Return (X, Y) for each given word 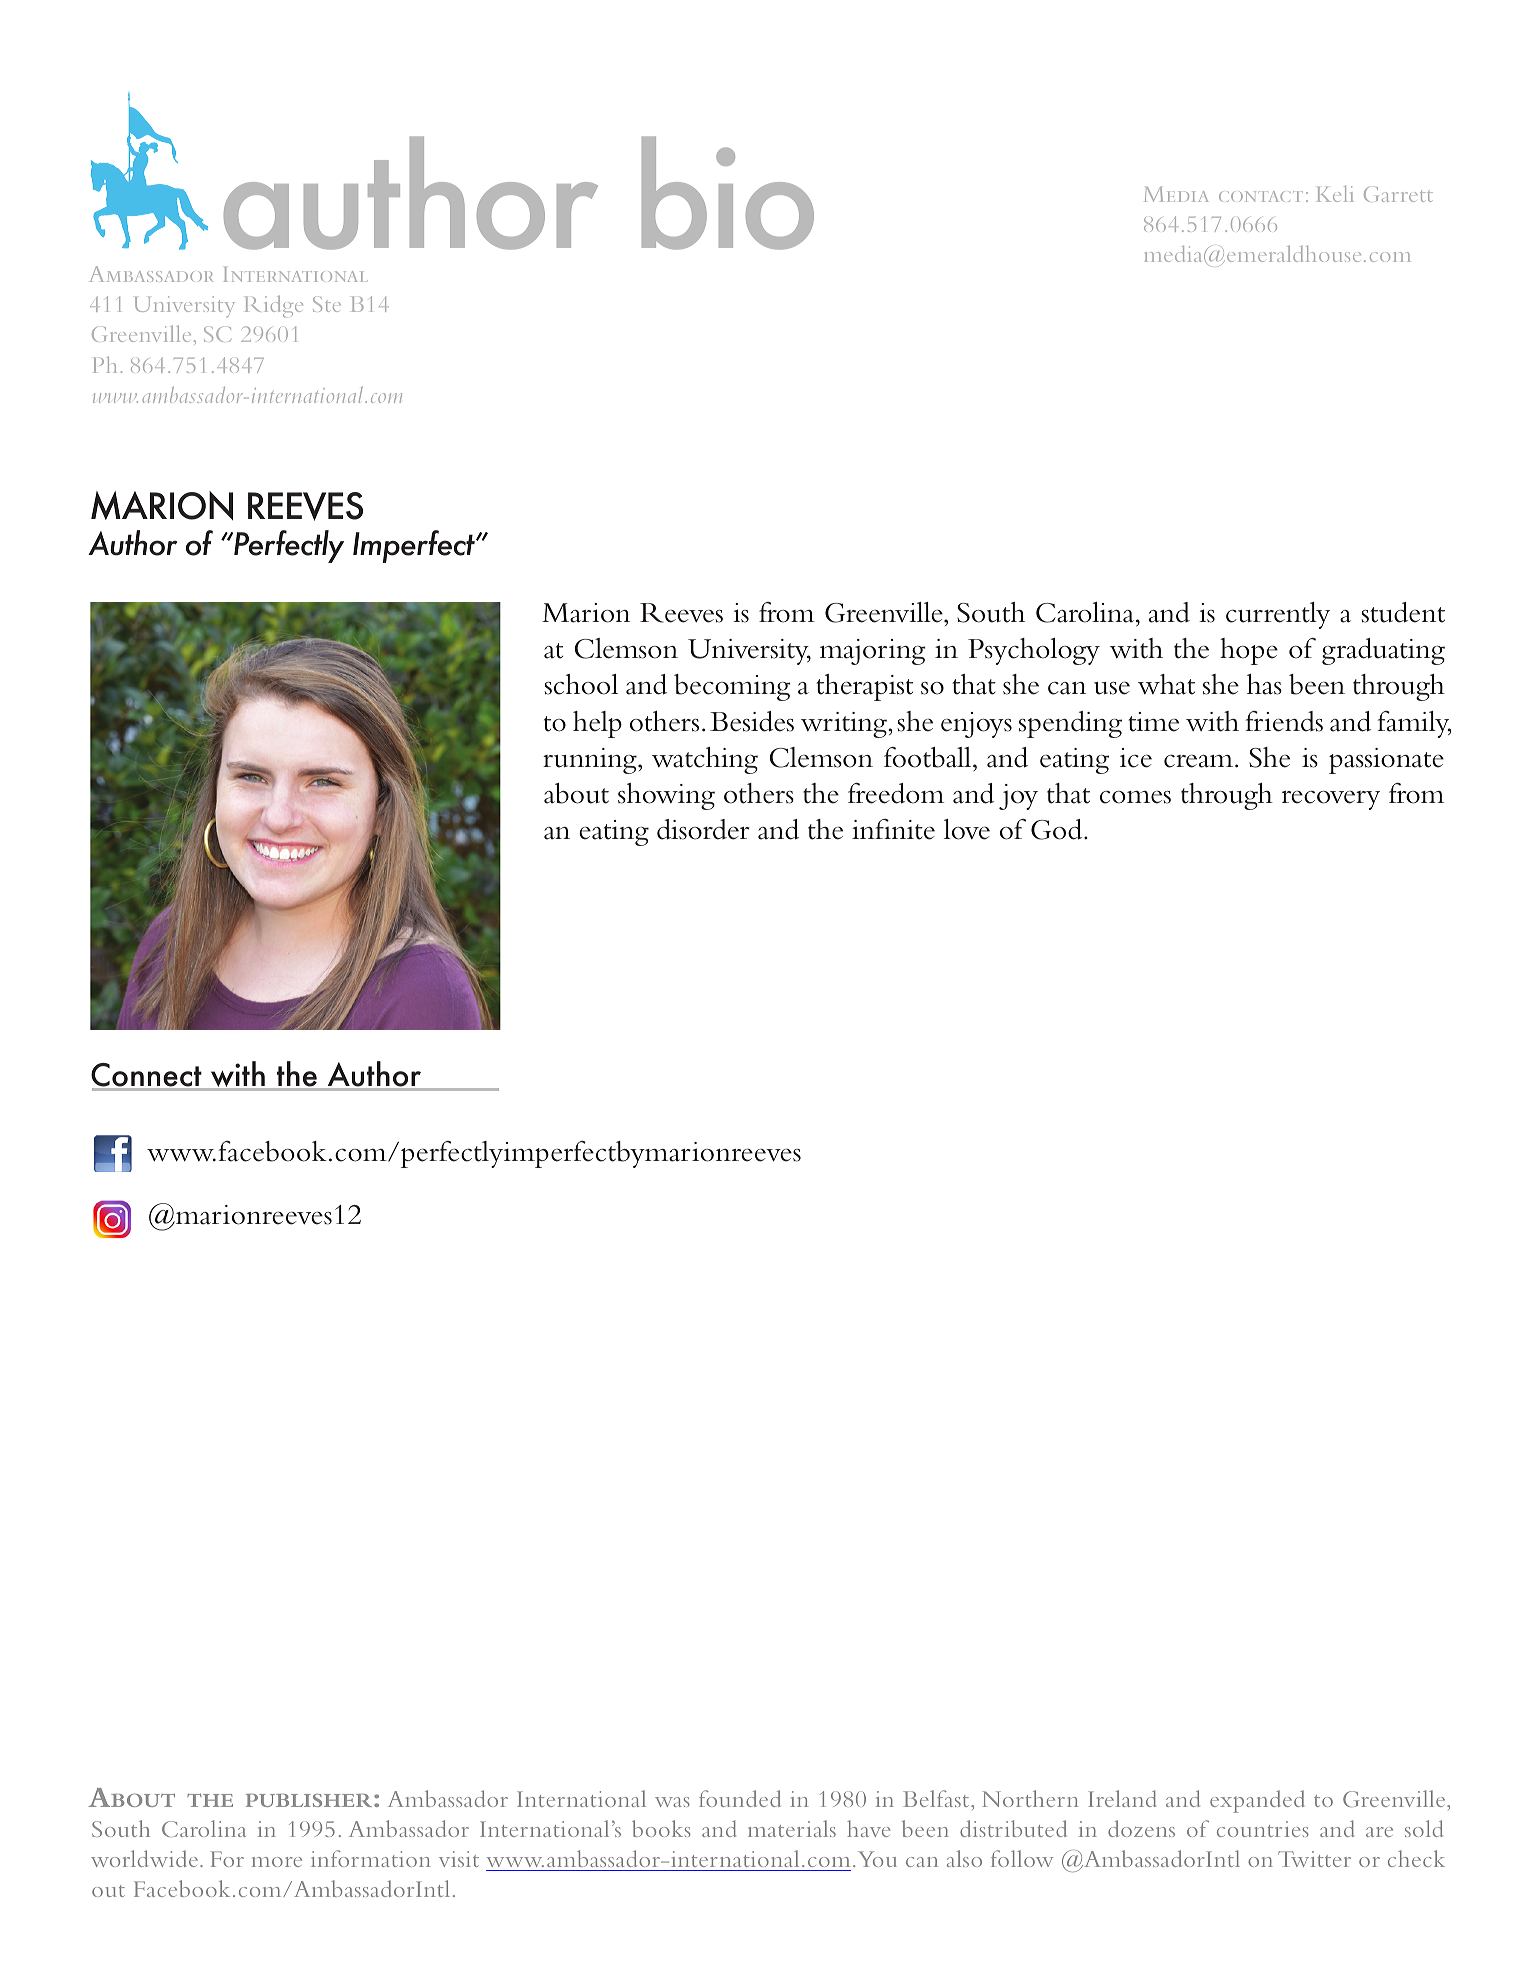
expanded (1257, 1801)
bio (728, 193)
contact (1261, 196)
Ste (327, 304)
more (277, 1862)
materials (792, 1828)
